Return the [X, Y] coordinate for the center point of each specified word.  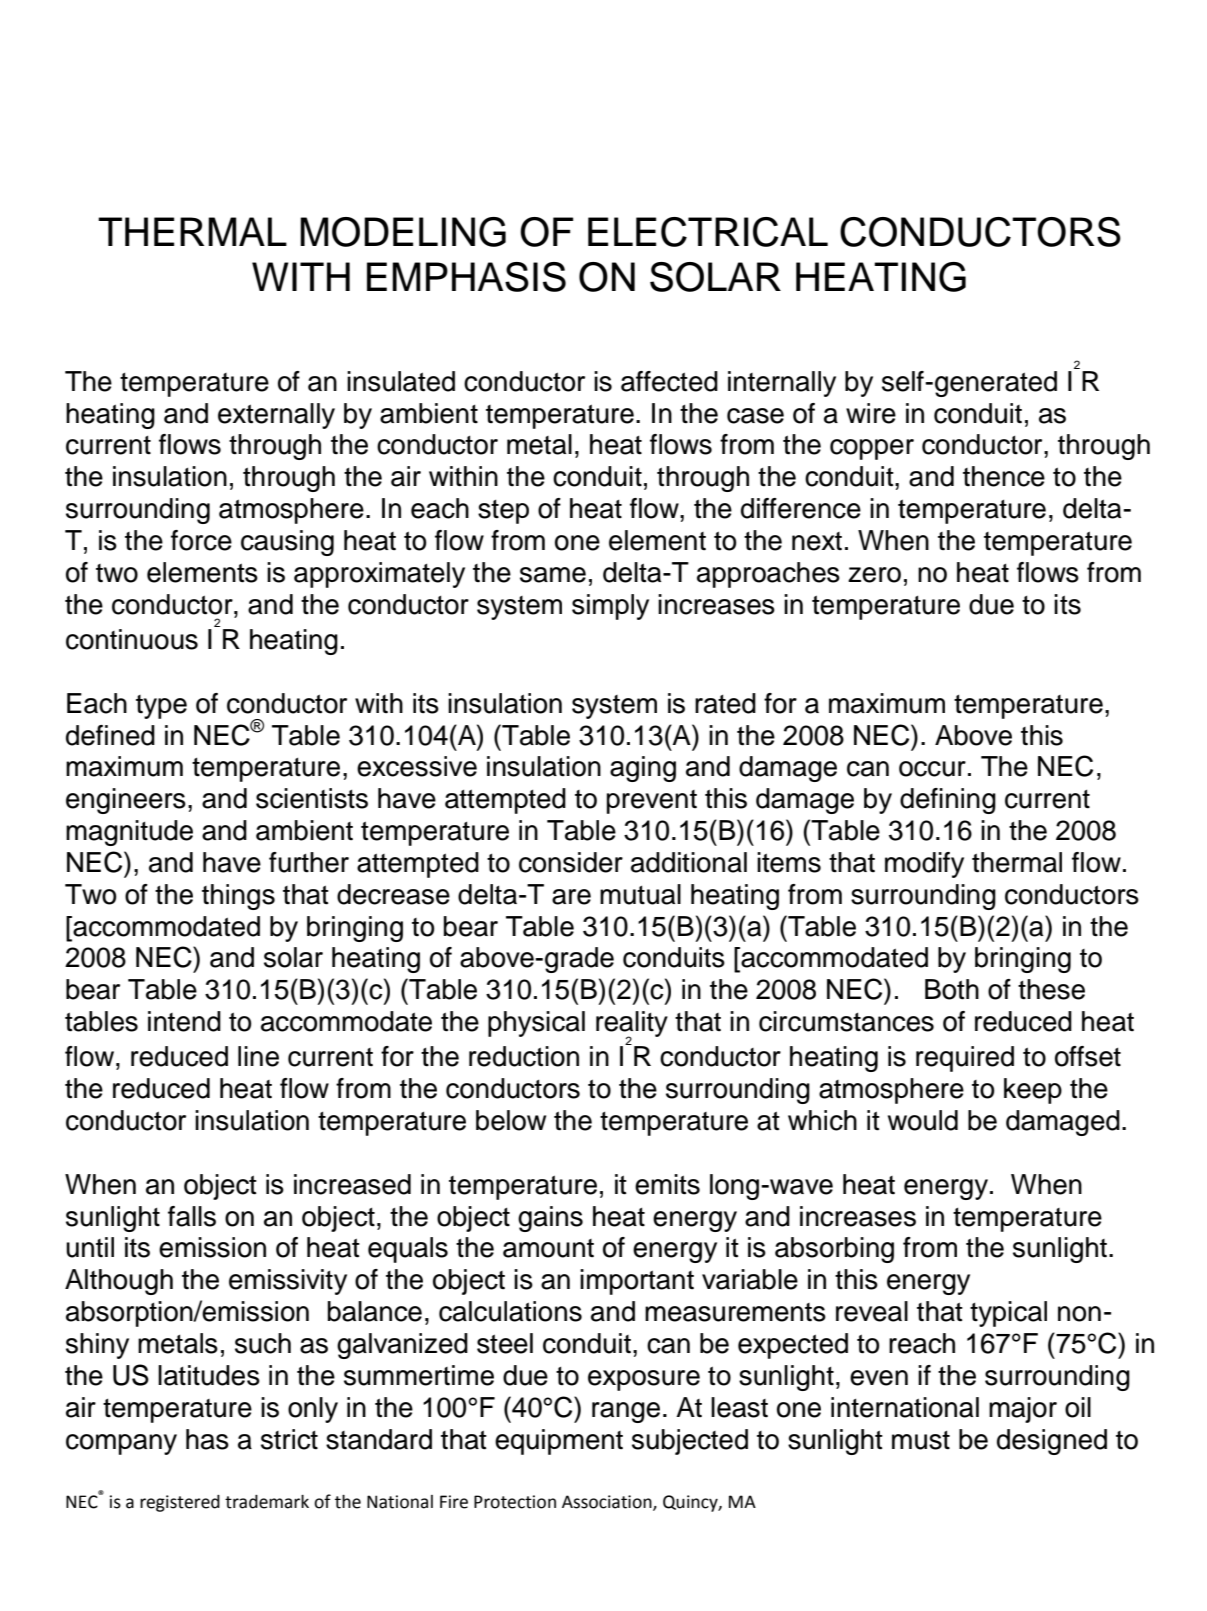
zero [874, 575]
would [923, 1120]
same [553, 575]
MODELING [403, 232]
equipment [559, 1442]
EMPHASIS [466, 277]
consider [571, 862]
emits [667, 1184]
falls [192, 1216]
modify [924, 865]
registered [180, 1503]
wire [871, 413]
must [921, 1440]
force [201, 540]
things [238, 897]
